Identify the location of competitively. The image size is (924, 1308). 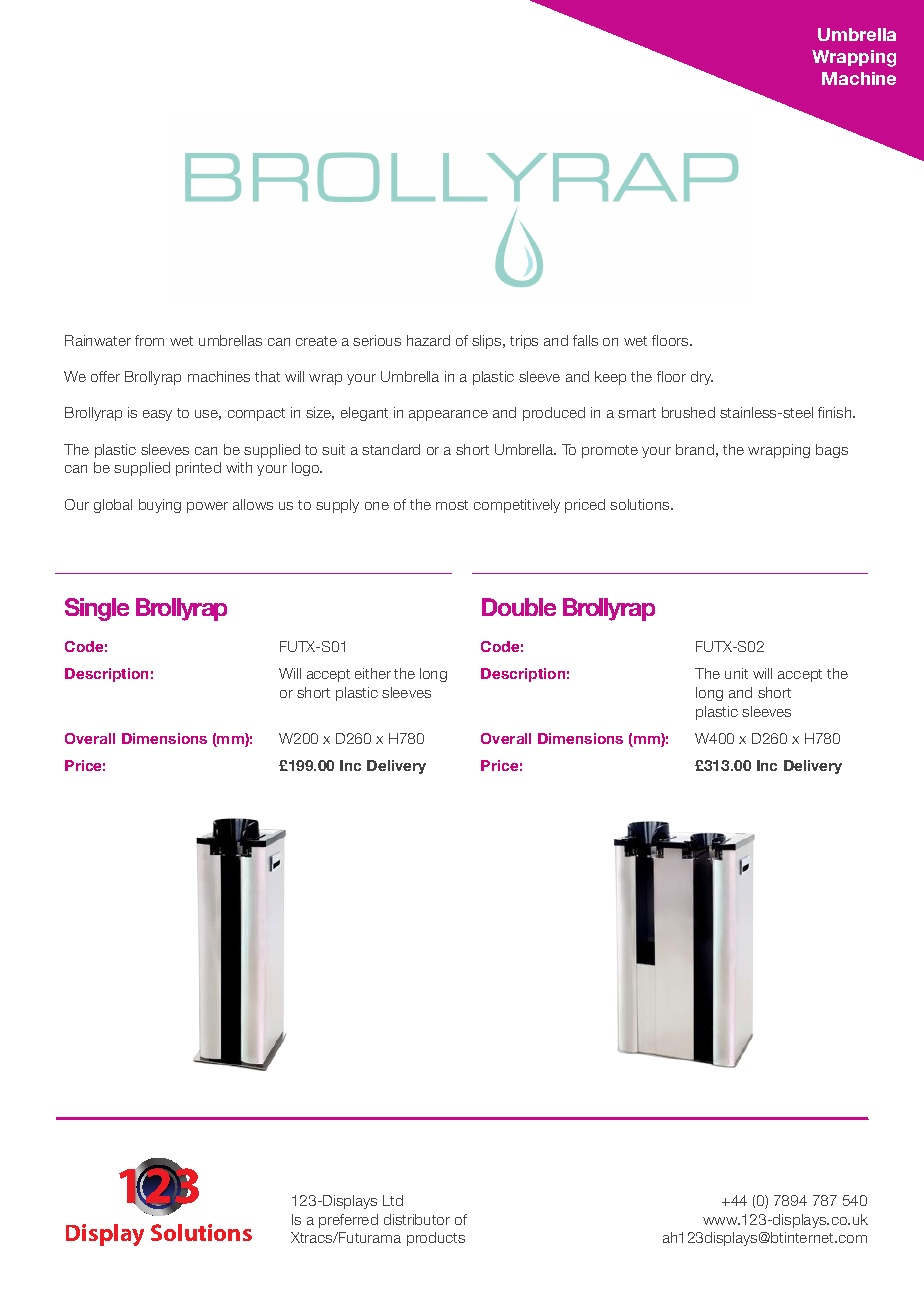
(517, 506).
